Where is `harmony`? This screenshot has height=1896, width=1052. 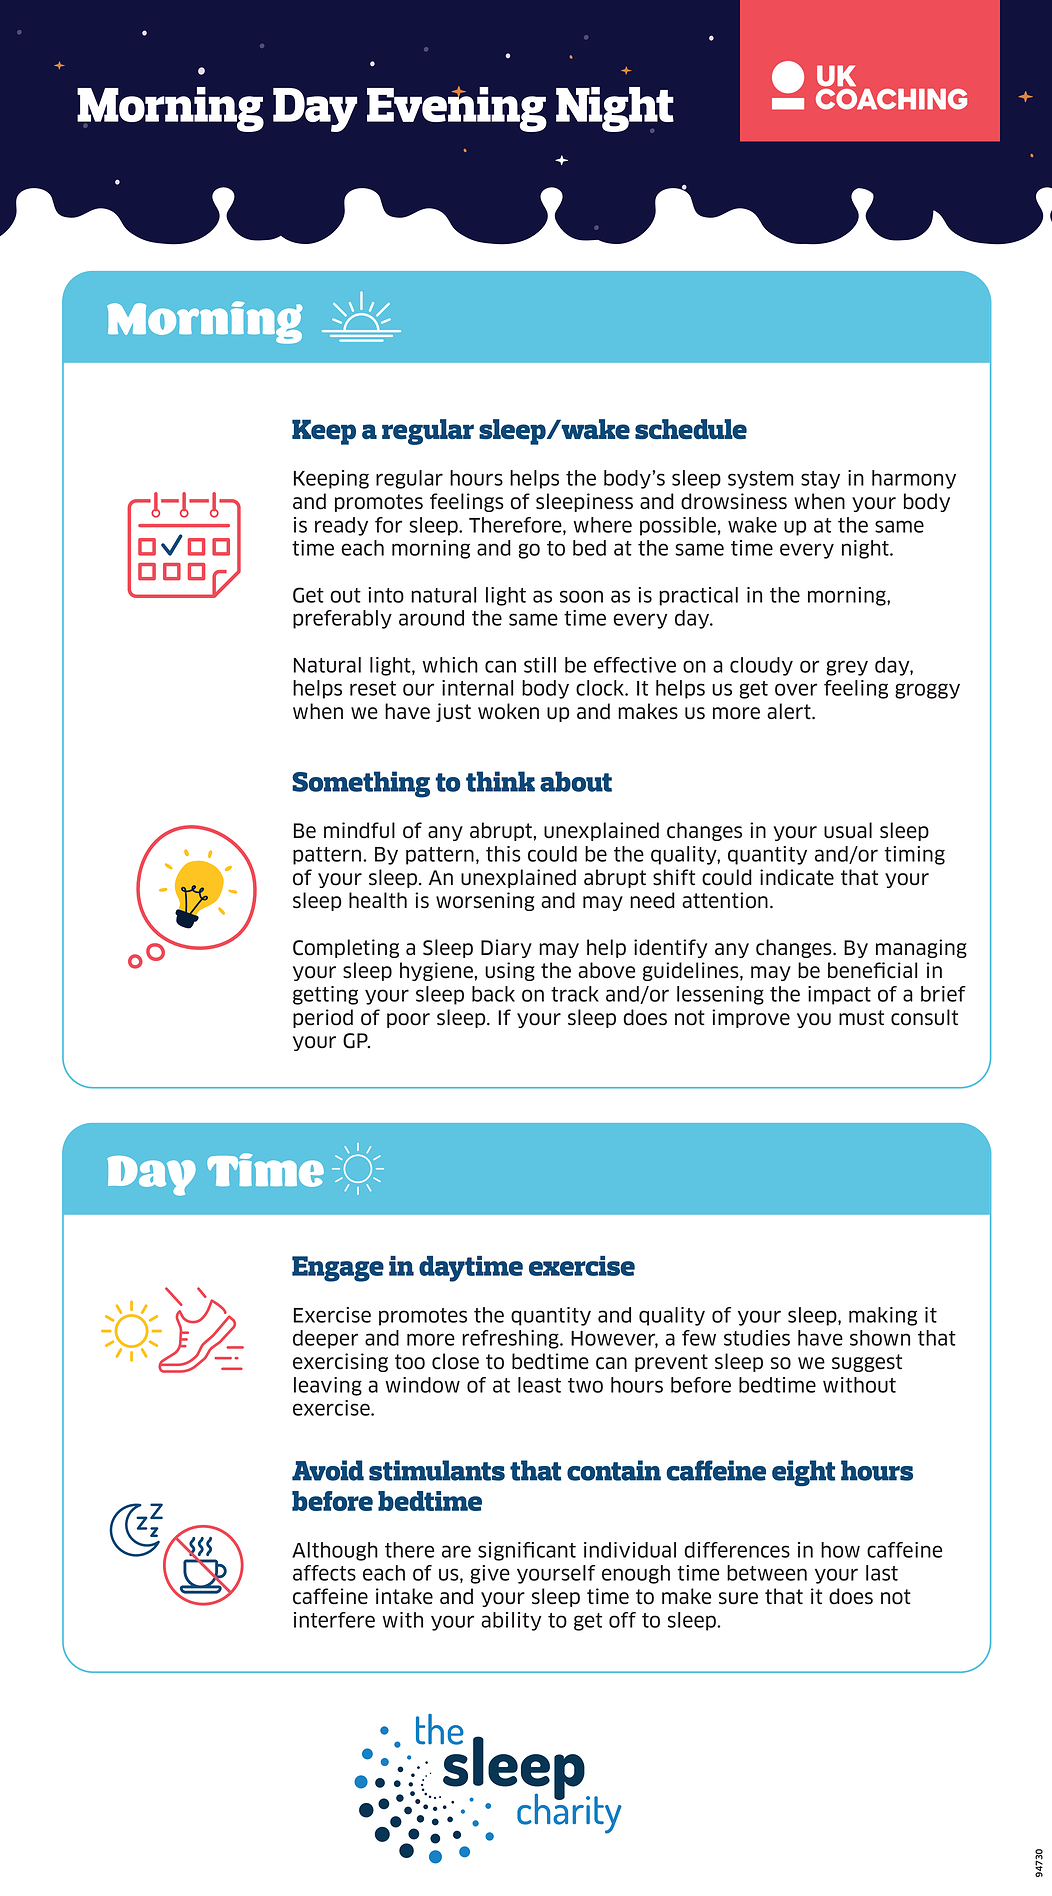 harmony is located at coordinates (914, 479).
